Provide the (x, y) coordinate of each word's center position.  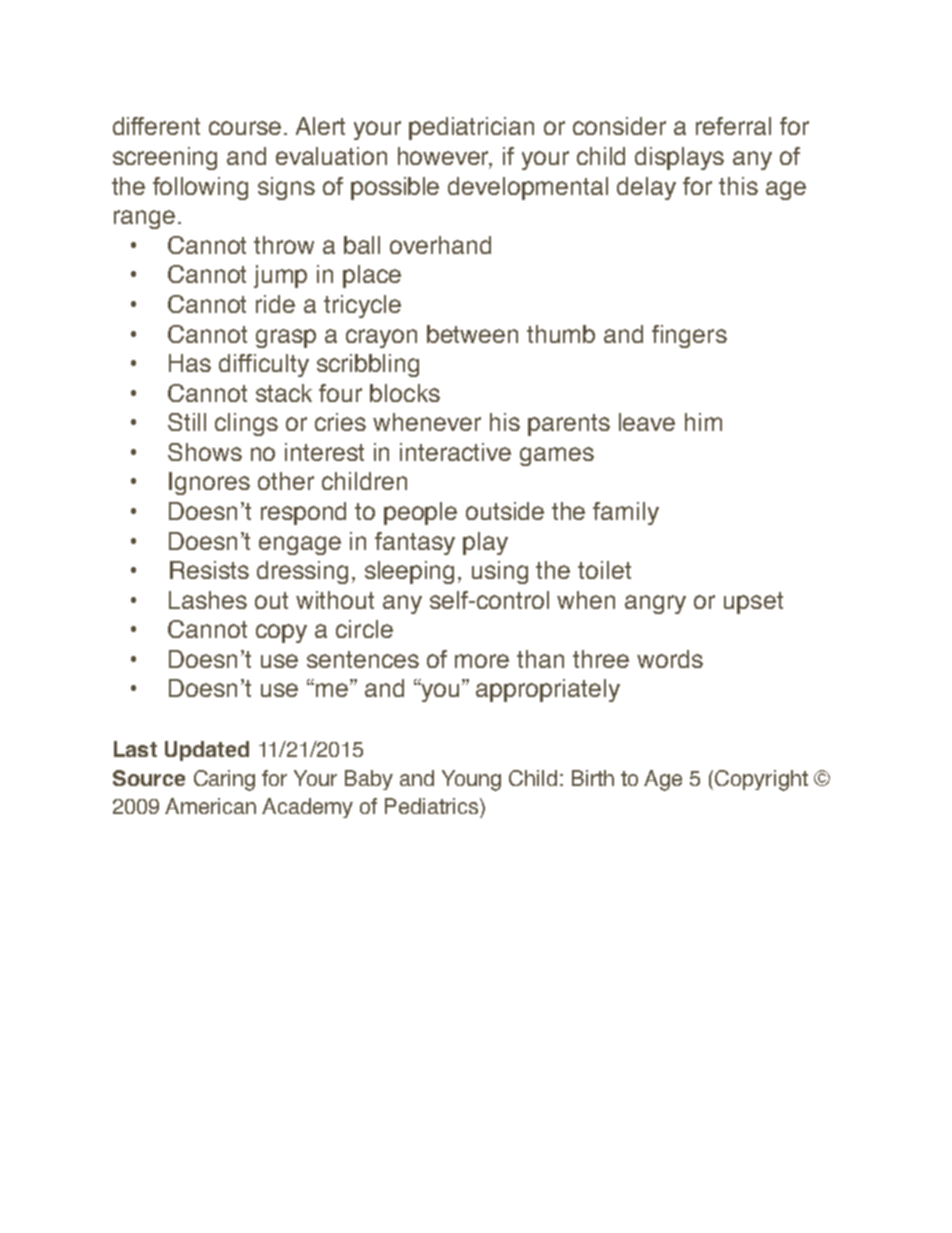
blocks (405, 393)
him (703, 422)
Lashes (208, 600)
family (626, 513)
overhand (440, 245)
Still (187, 422)
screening (165, 158)
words (670, 659)
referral (733, 126)
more (482, 661)
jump (280, 276)
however (445, 157)
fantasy (415, 543)
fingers (689, 336)
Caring (224, 780)
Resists (209, 570)
